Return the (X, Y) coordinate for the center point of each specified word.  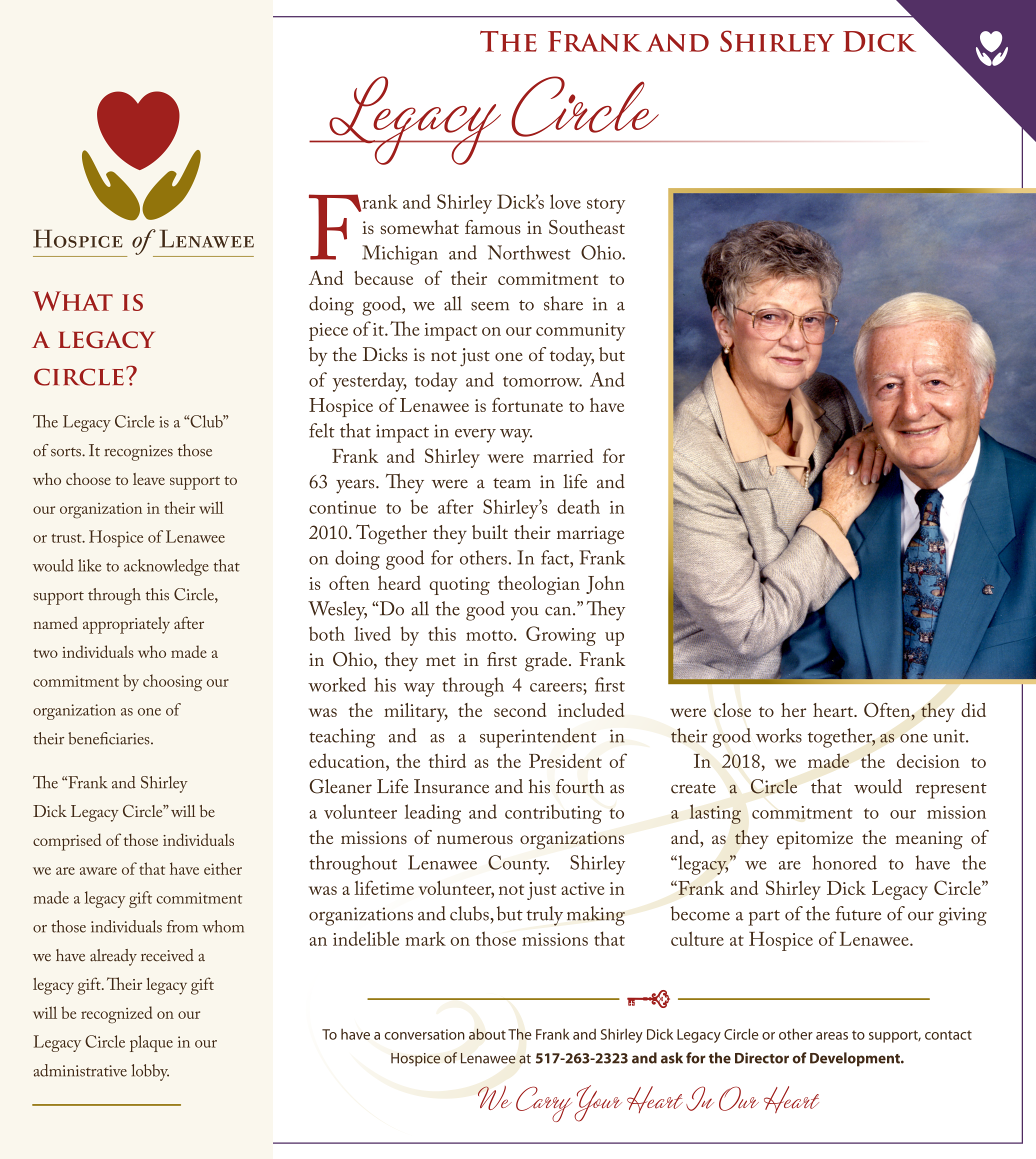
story (606, 206)
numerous (475, 839)
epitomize (815, 840)
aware (98, 871)
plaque (151, 1043)
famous (493, 227)
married (563, 455)
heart (834, 710)
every (475, 436)
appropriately (126, 625)
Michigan (400, 255)
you (525, 614)
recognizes (138, 453)
